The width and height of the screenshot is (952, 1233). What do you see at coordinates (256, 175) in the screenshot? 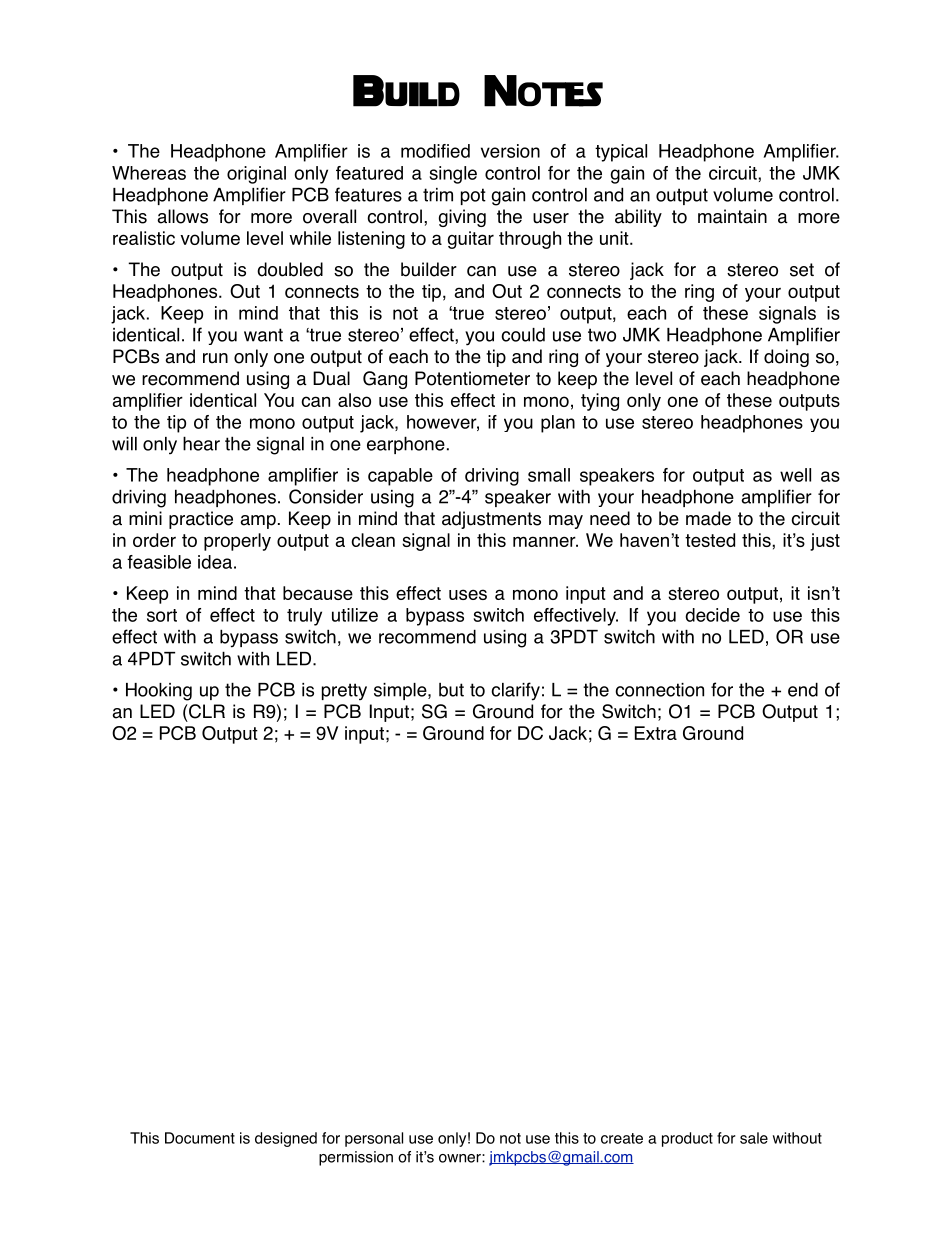
I see `original` at bounding box center [256, 175].
